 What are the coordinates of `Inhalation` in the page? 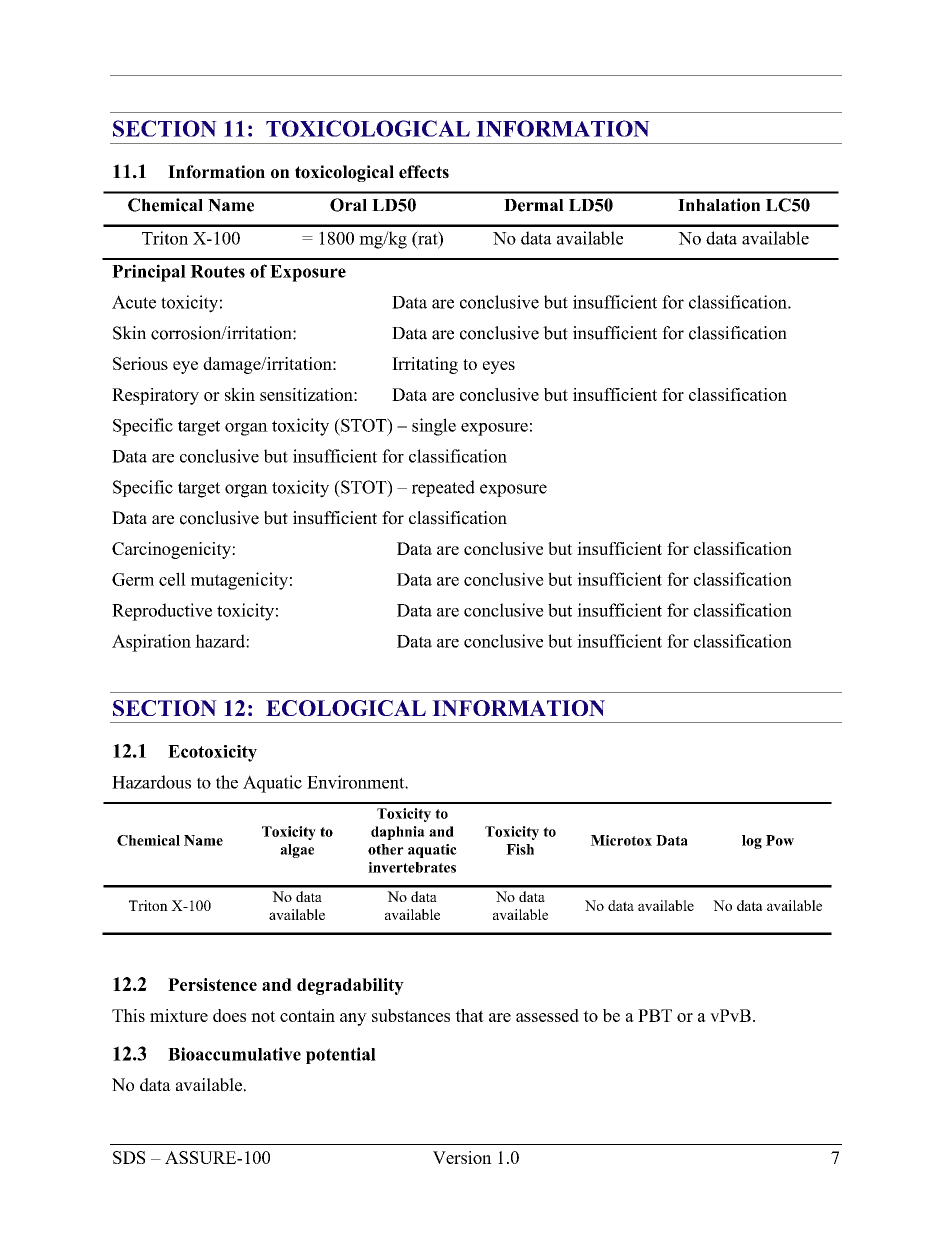 It's located at (719, 205).
